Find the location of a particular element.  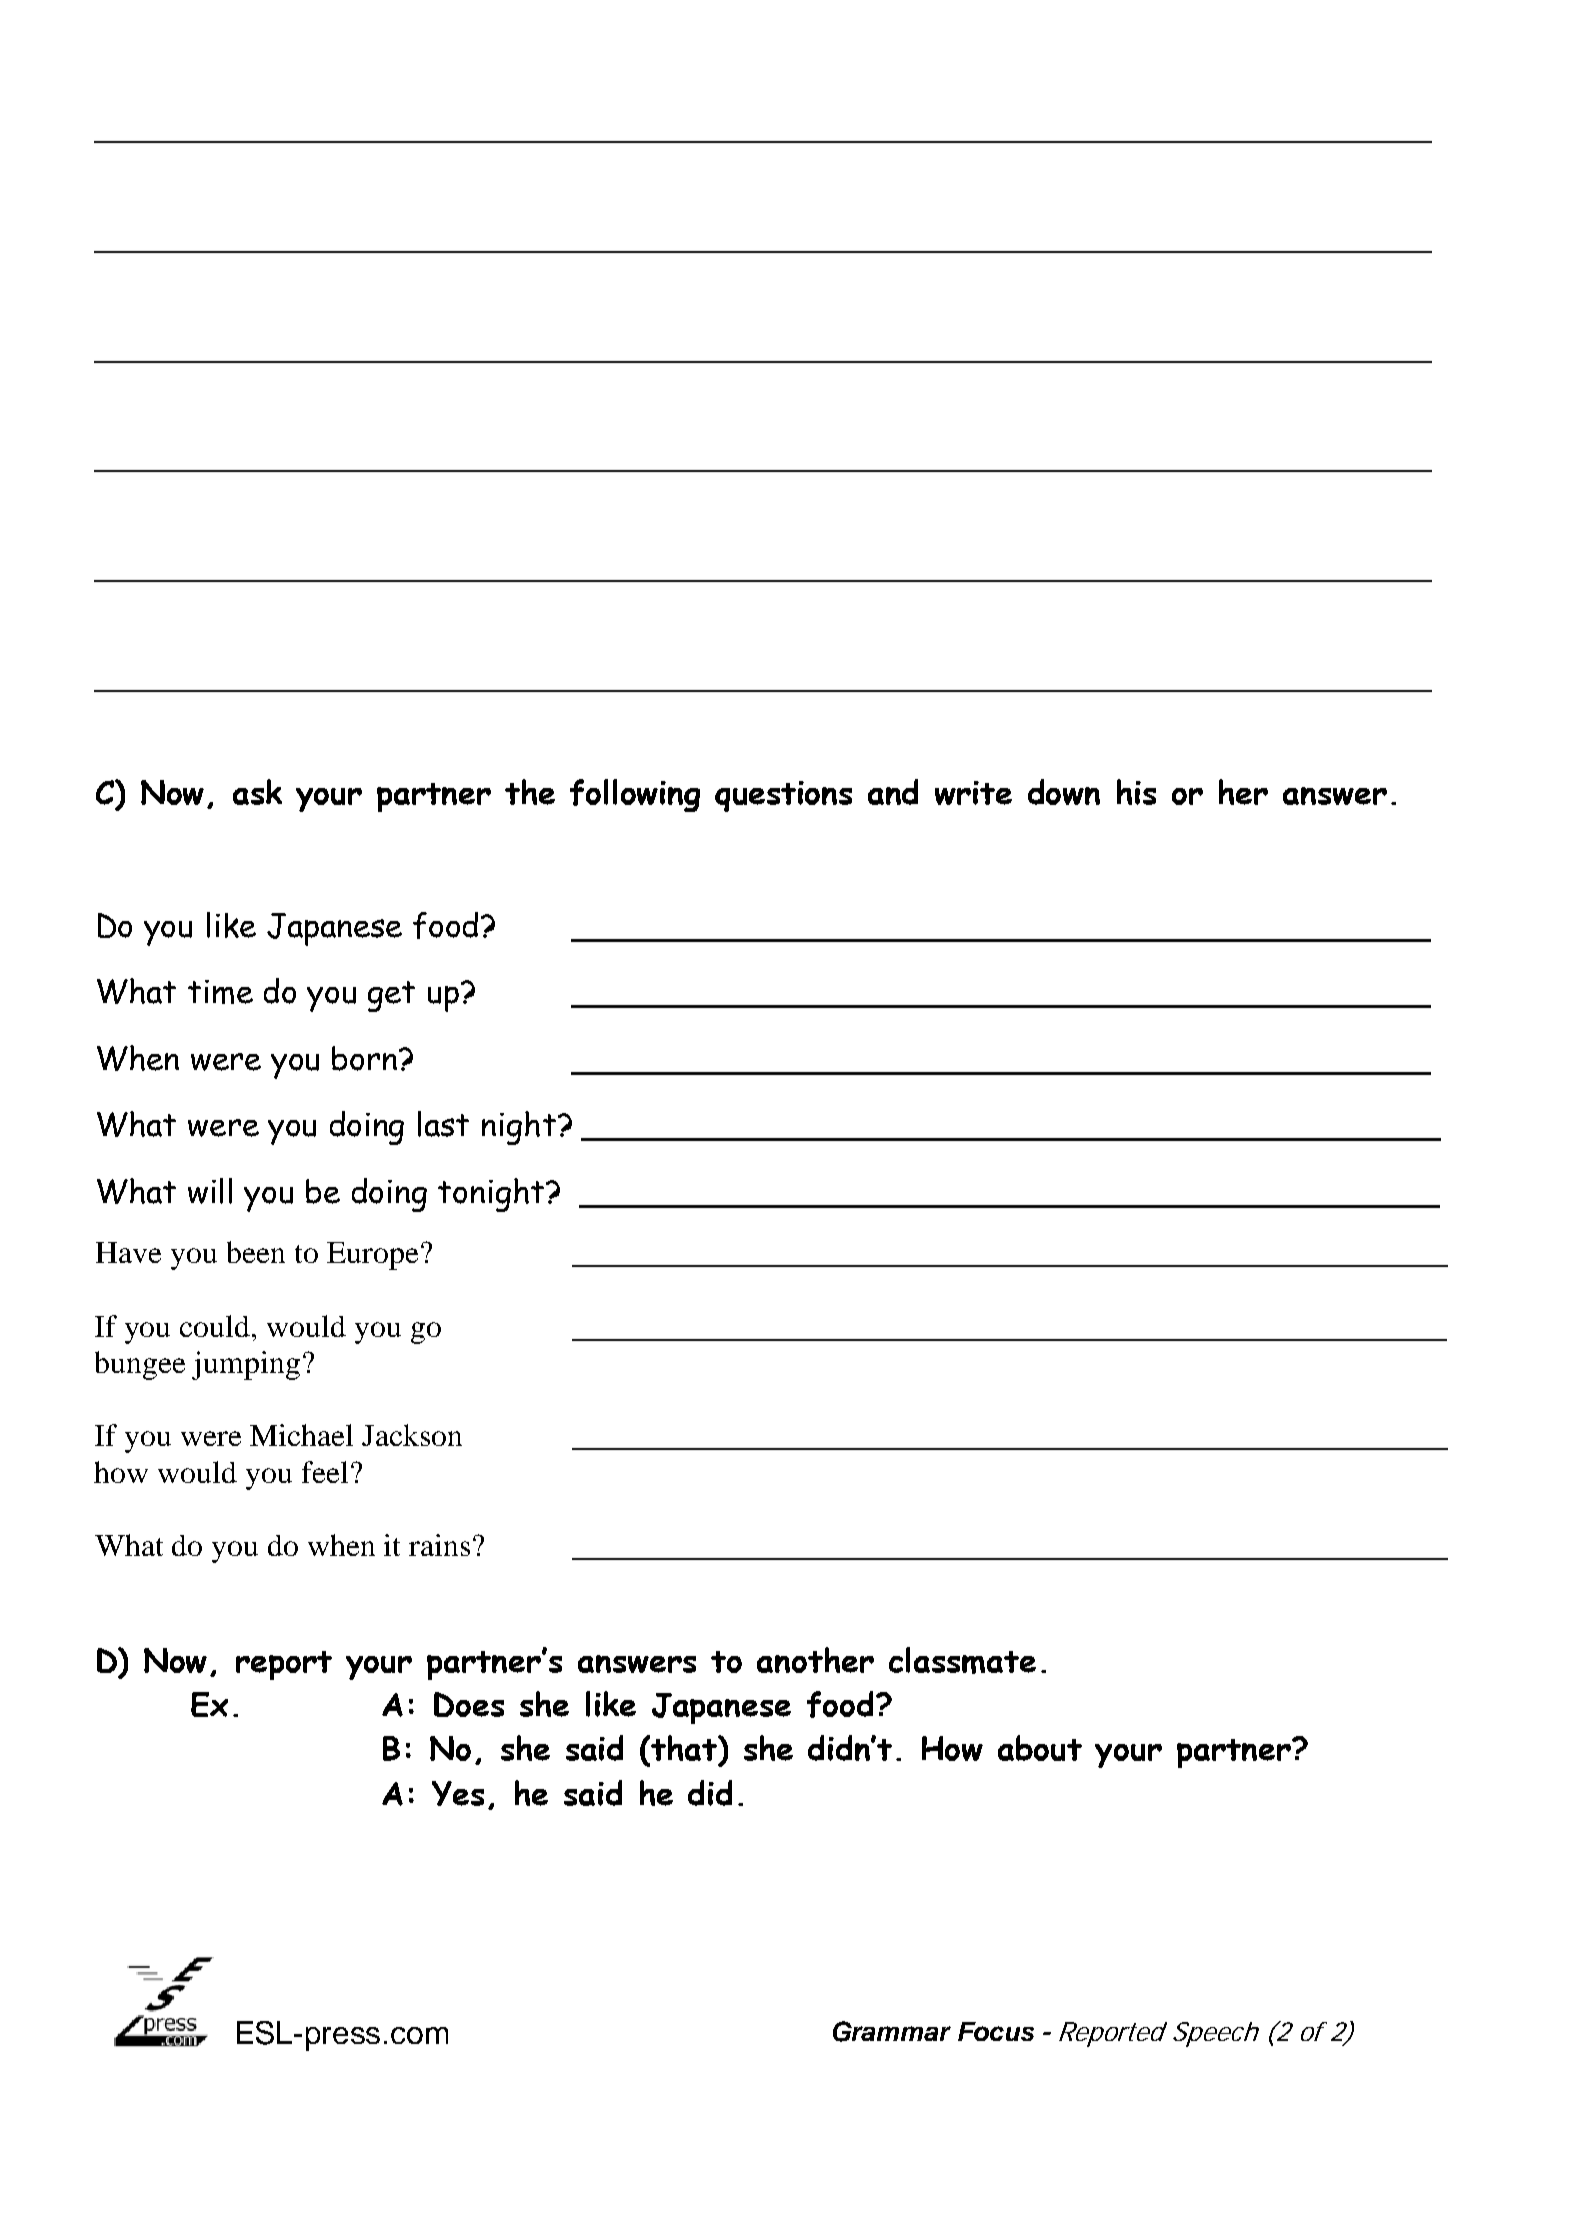

following is located at coordinates (635, 795).
